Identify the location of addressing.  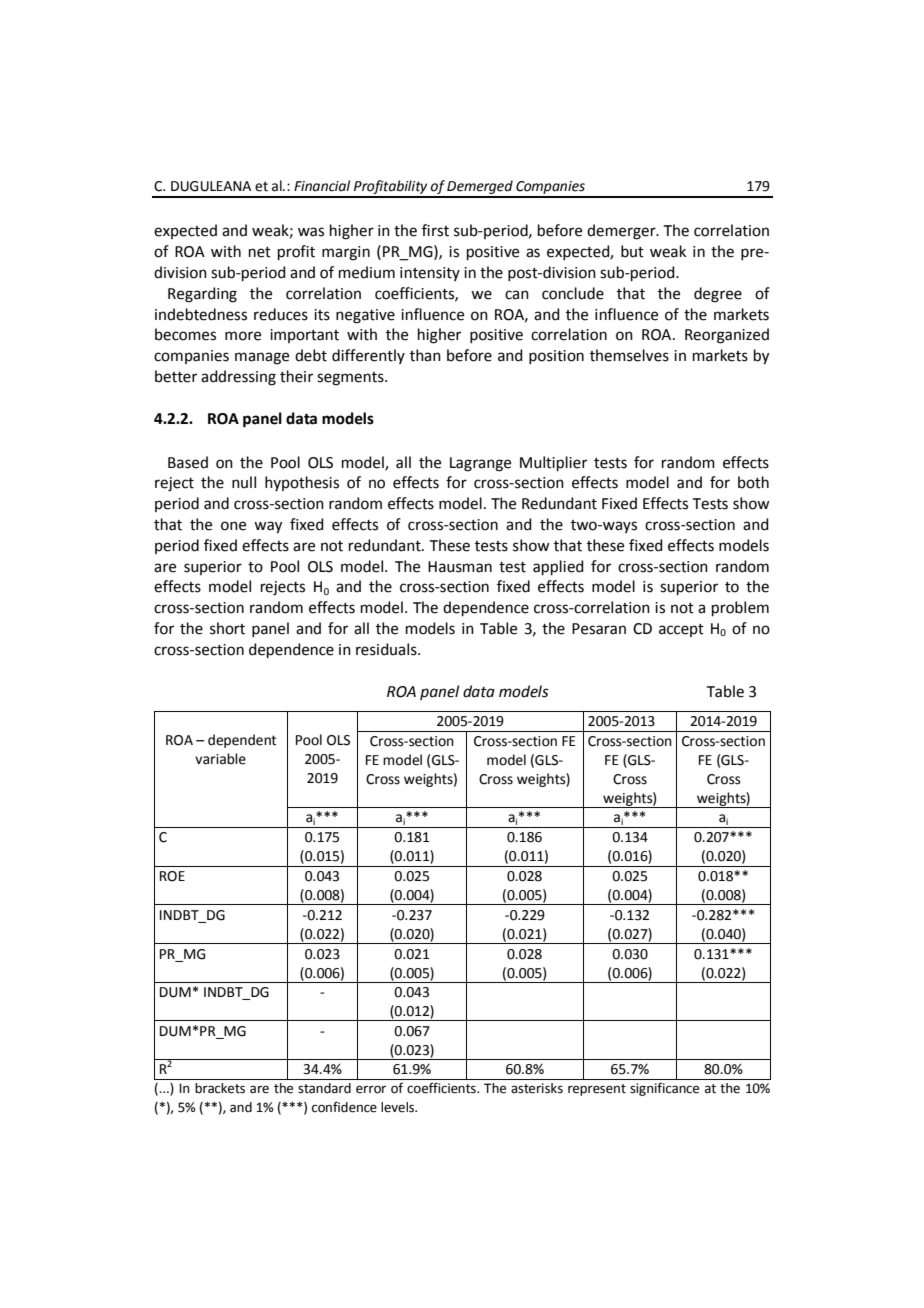
(238, 378).
